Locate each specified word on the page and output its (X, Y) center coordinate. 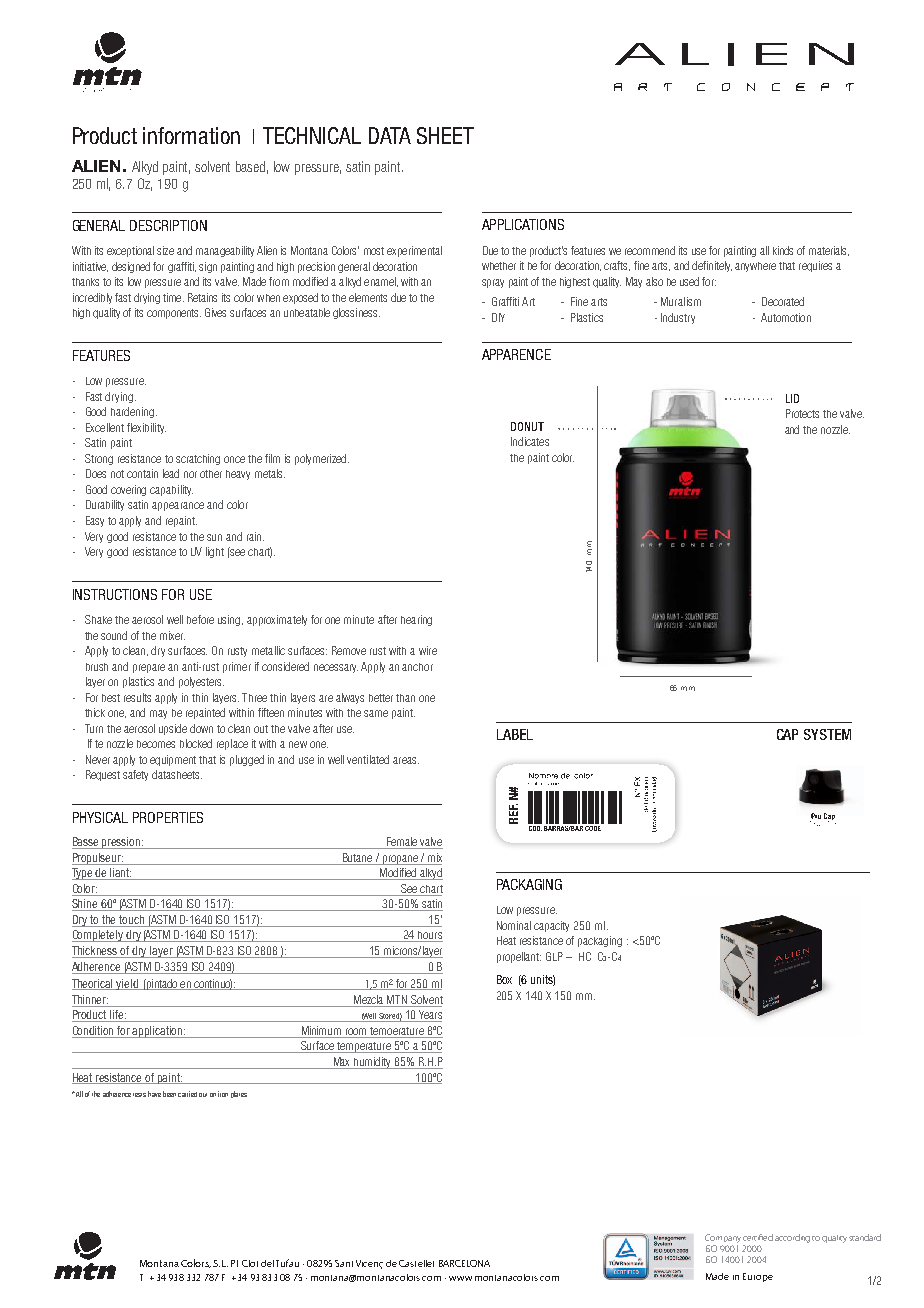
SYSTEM (827, 734)
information (191, 135)
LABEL (515, 734)
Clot (250, 1263)
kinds (783, 250)
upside (173, 729)
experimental (414, 251)
